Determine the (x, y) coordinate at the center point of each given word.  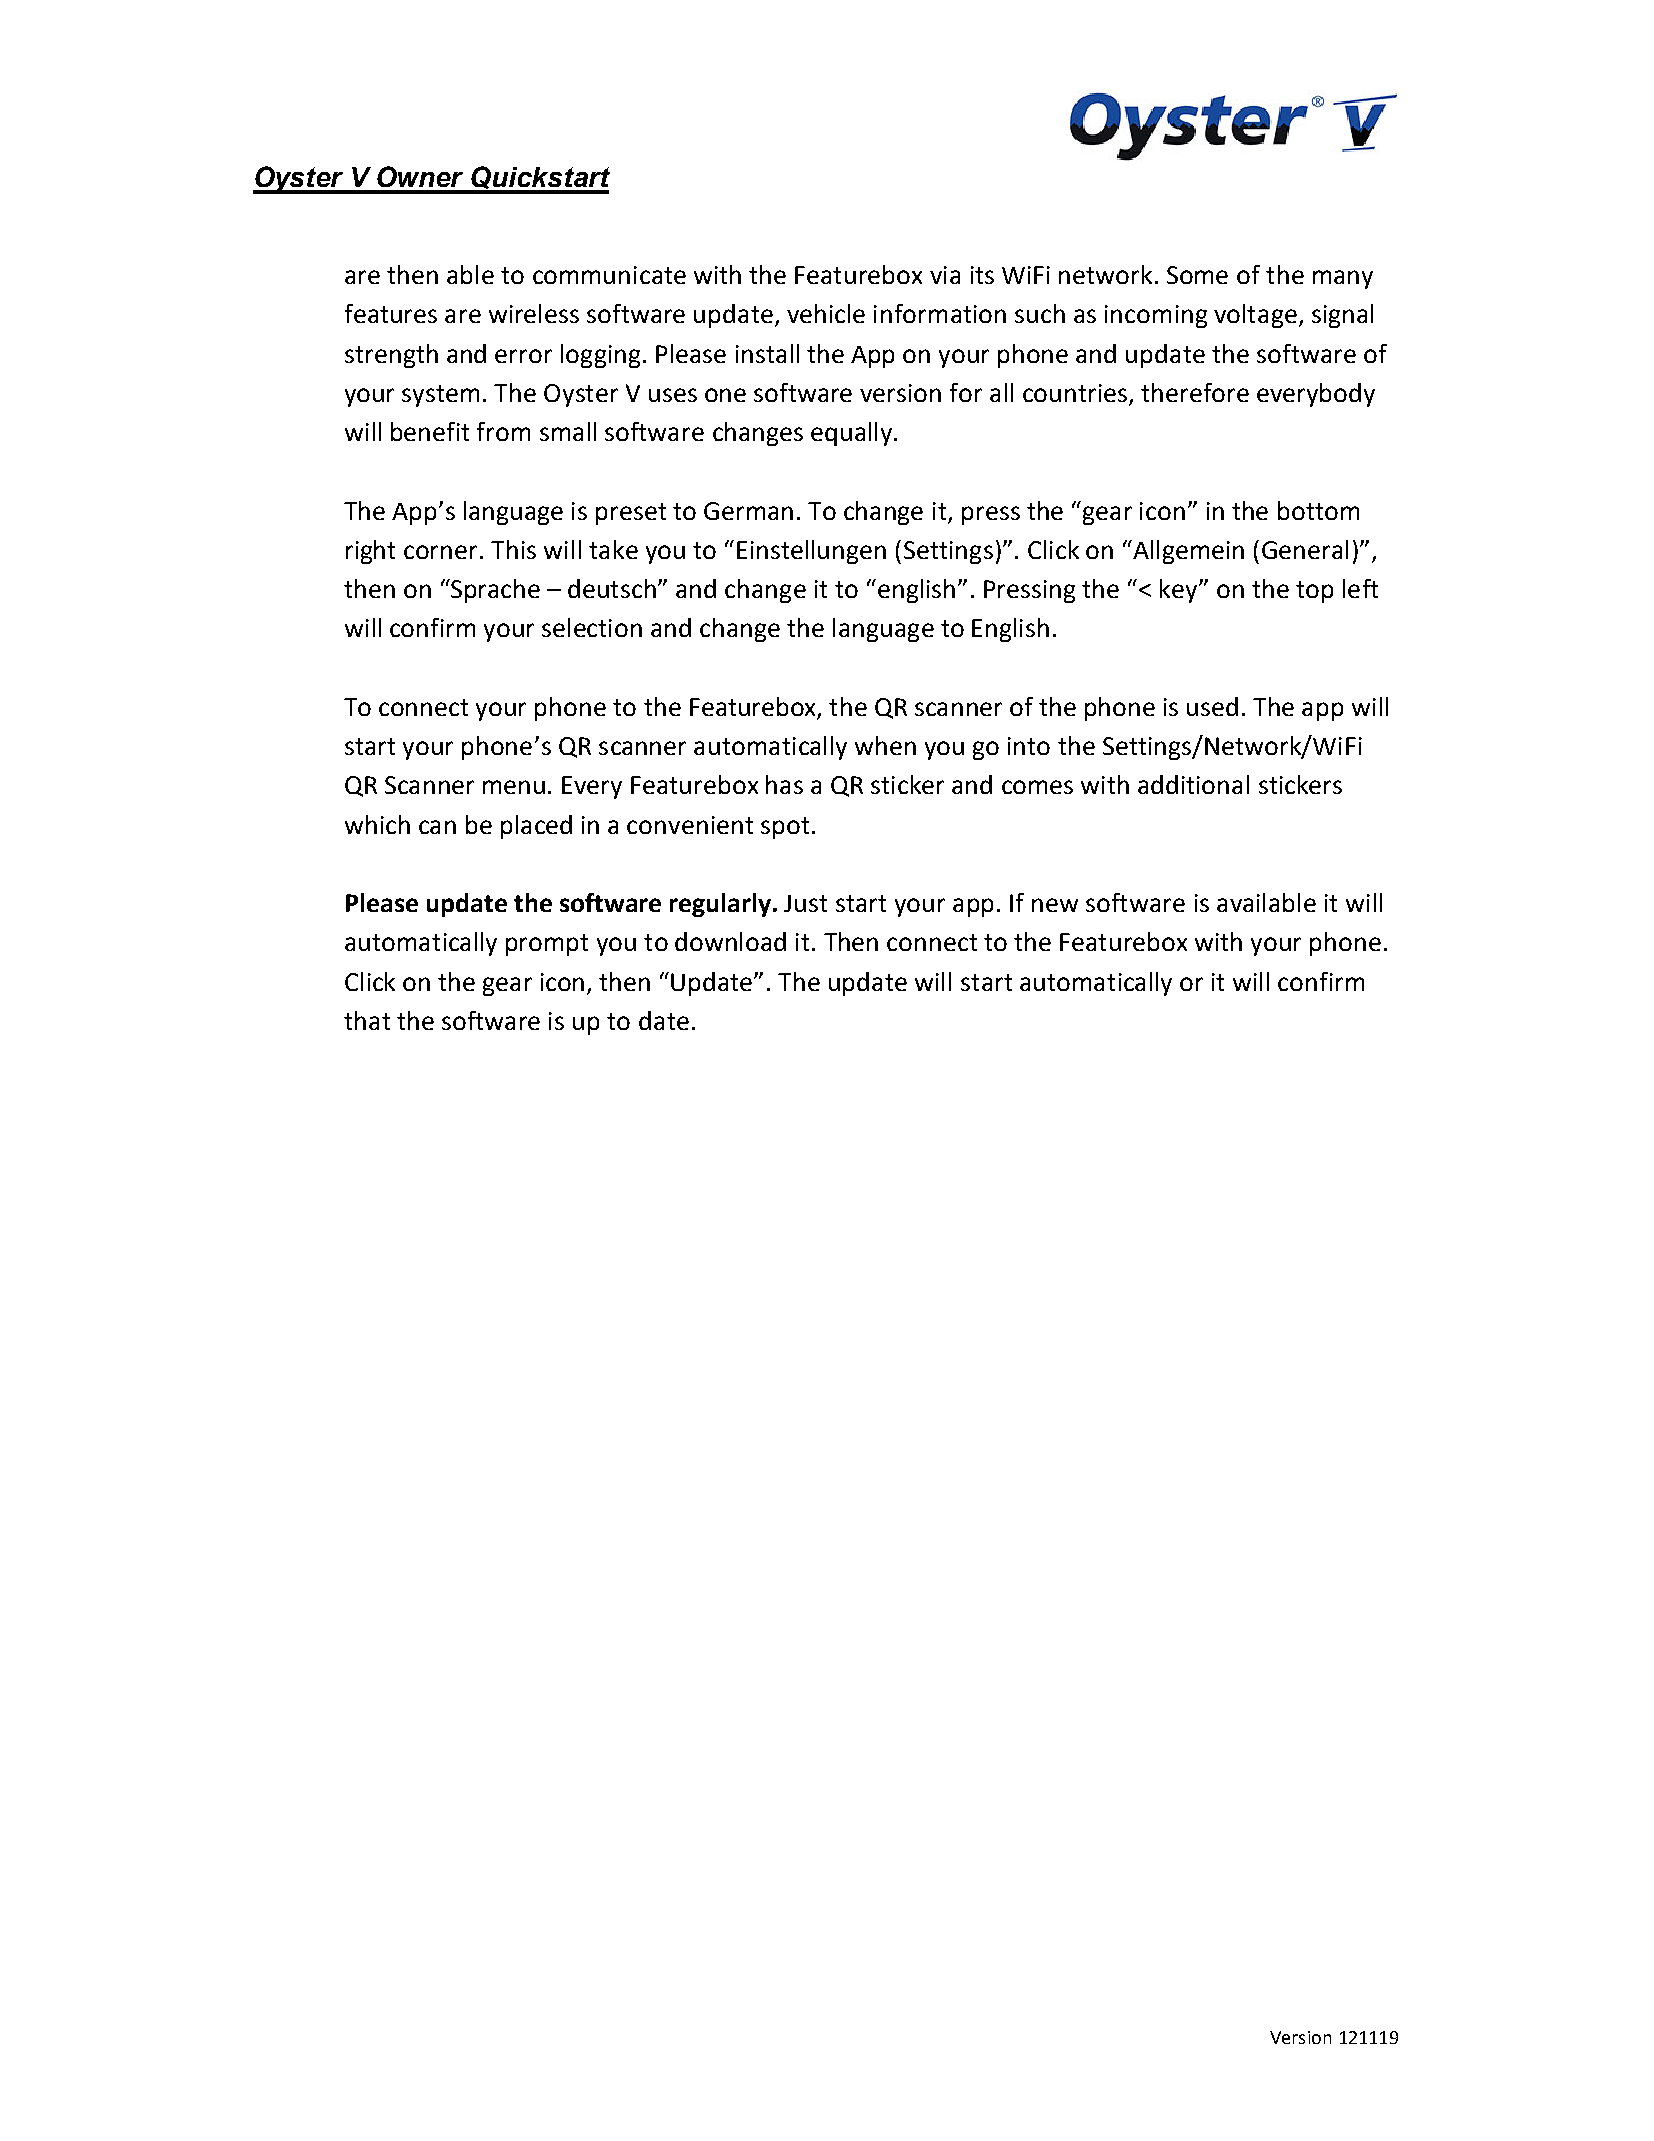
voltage (1255, 316)
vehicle (826, 313)
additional (1193, 784)
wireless (534, 313)
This (513, 549)
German (748, 511)
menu (514, 787)
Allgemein (1187, 552)
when (885, 745)
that (367, 1020)
